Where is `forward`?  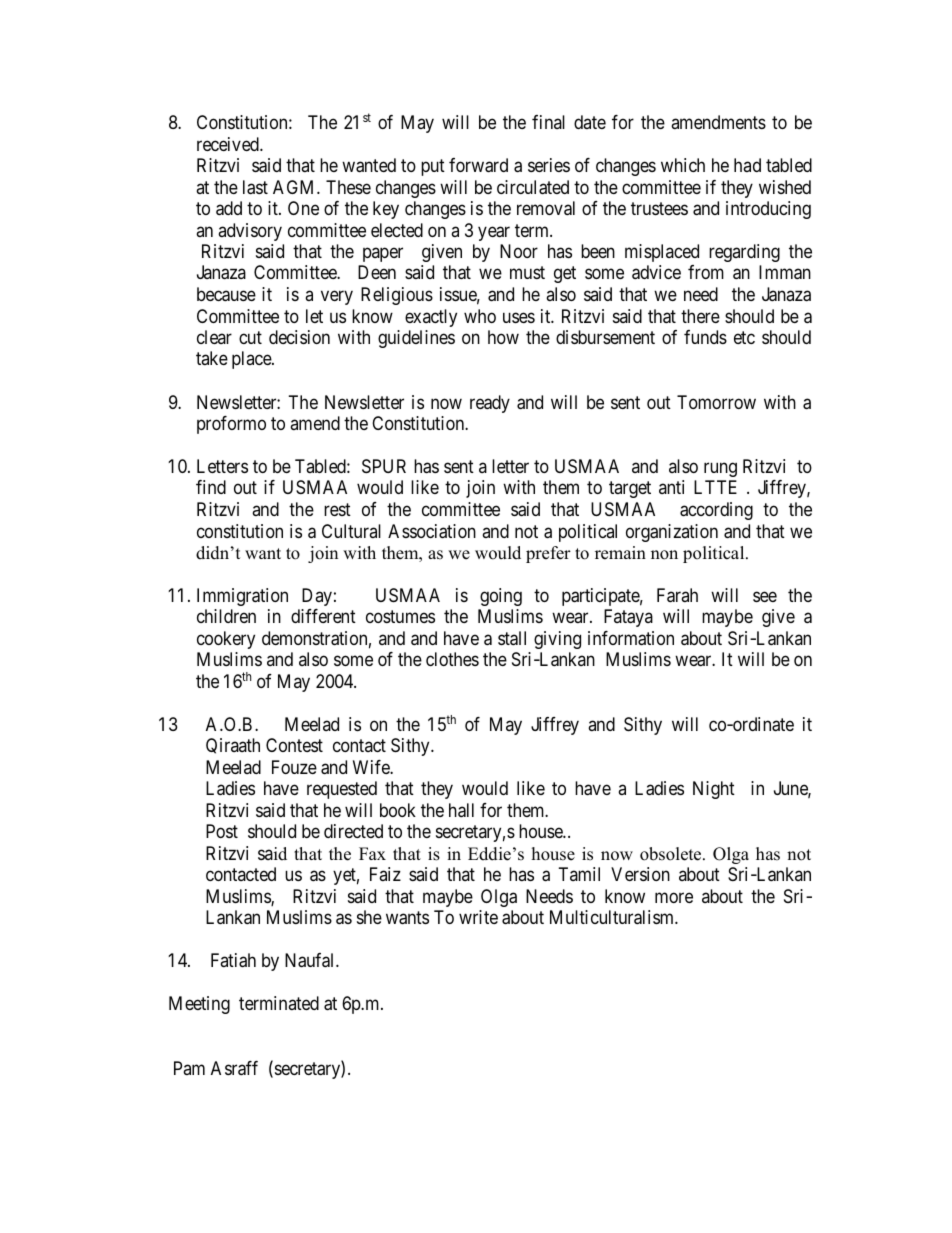 forward is located at coordinates (478, 165).
